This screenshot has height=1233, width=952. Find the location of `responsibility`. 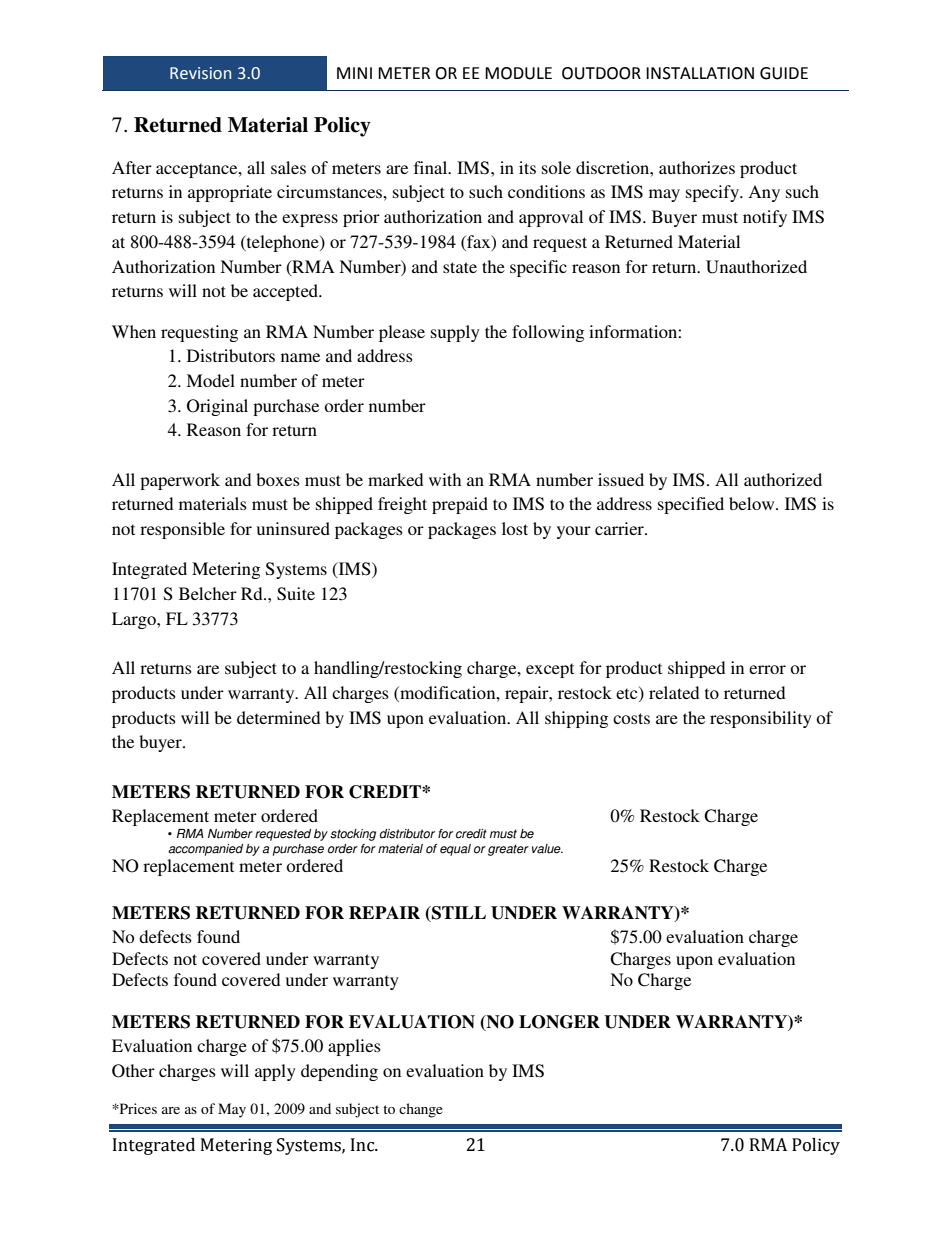

responsibility is located at coordinates (761, 719).
